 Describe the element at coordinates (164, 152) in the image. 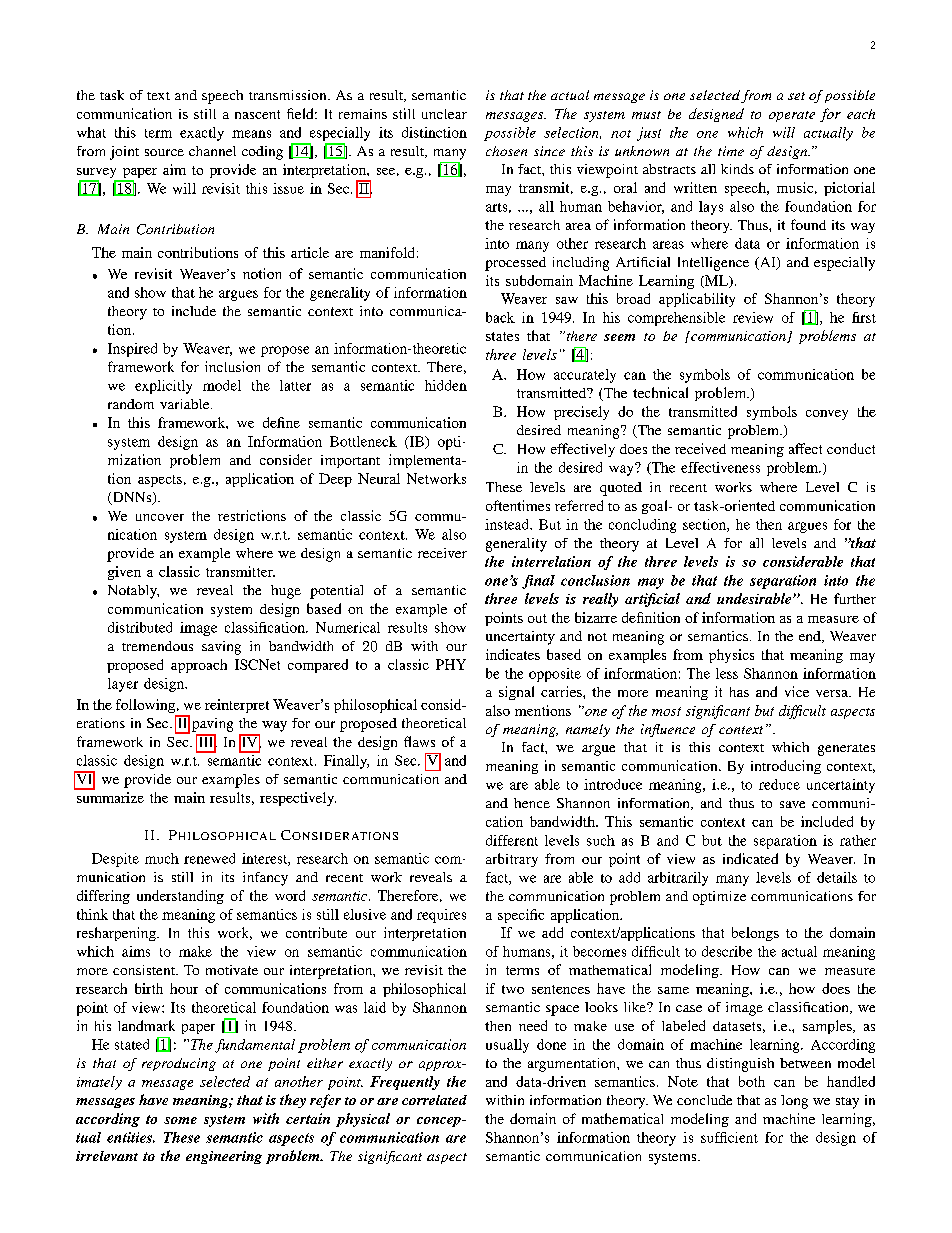

I see `source` at that location.
